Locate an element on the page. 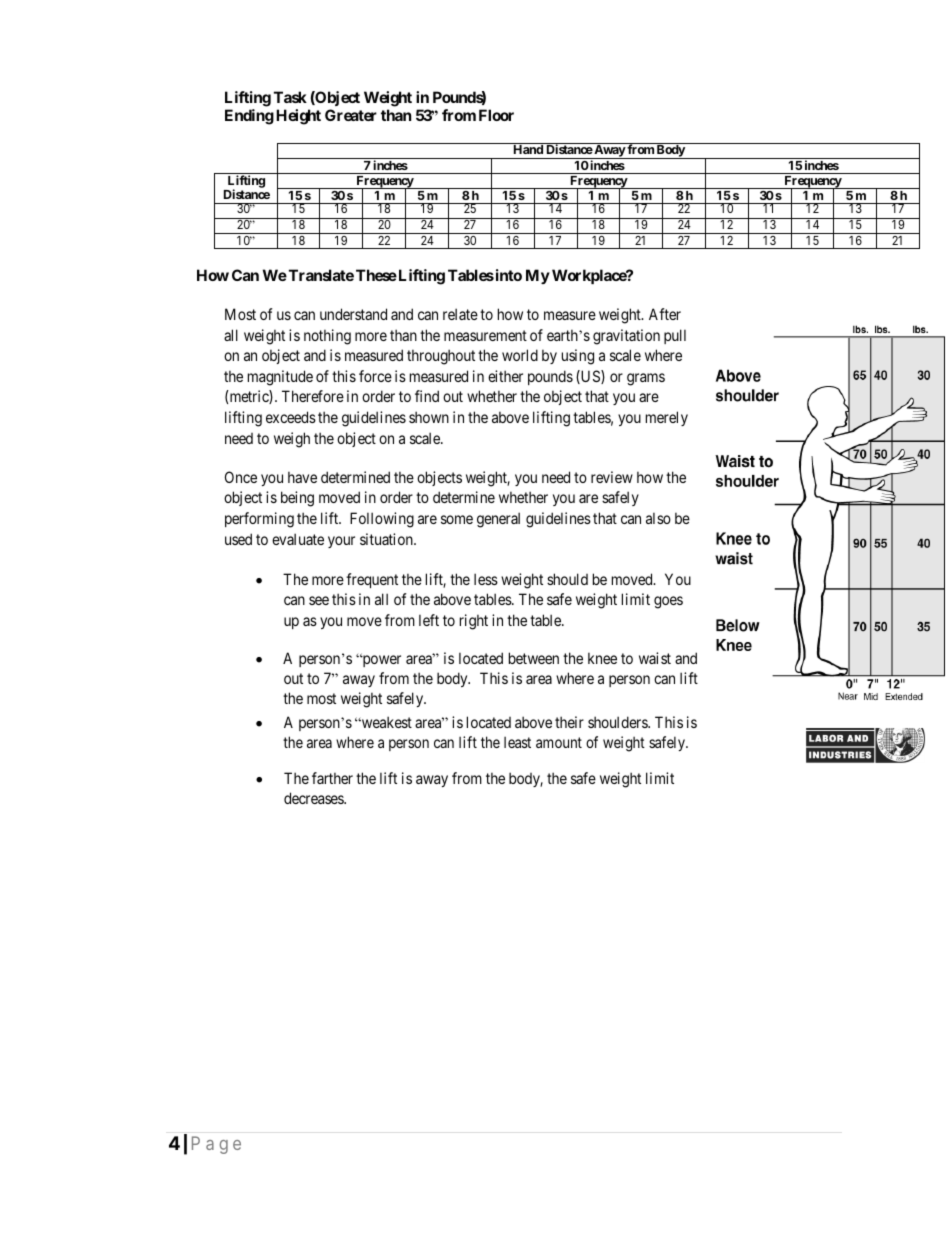 The width and height of the image is (952, 1233). review is located at coordinates (612, 477).
